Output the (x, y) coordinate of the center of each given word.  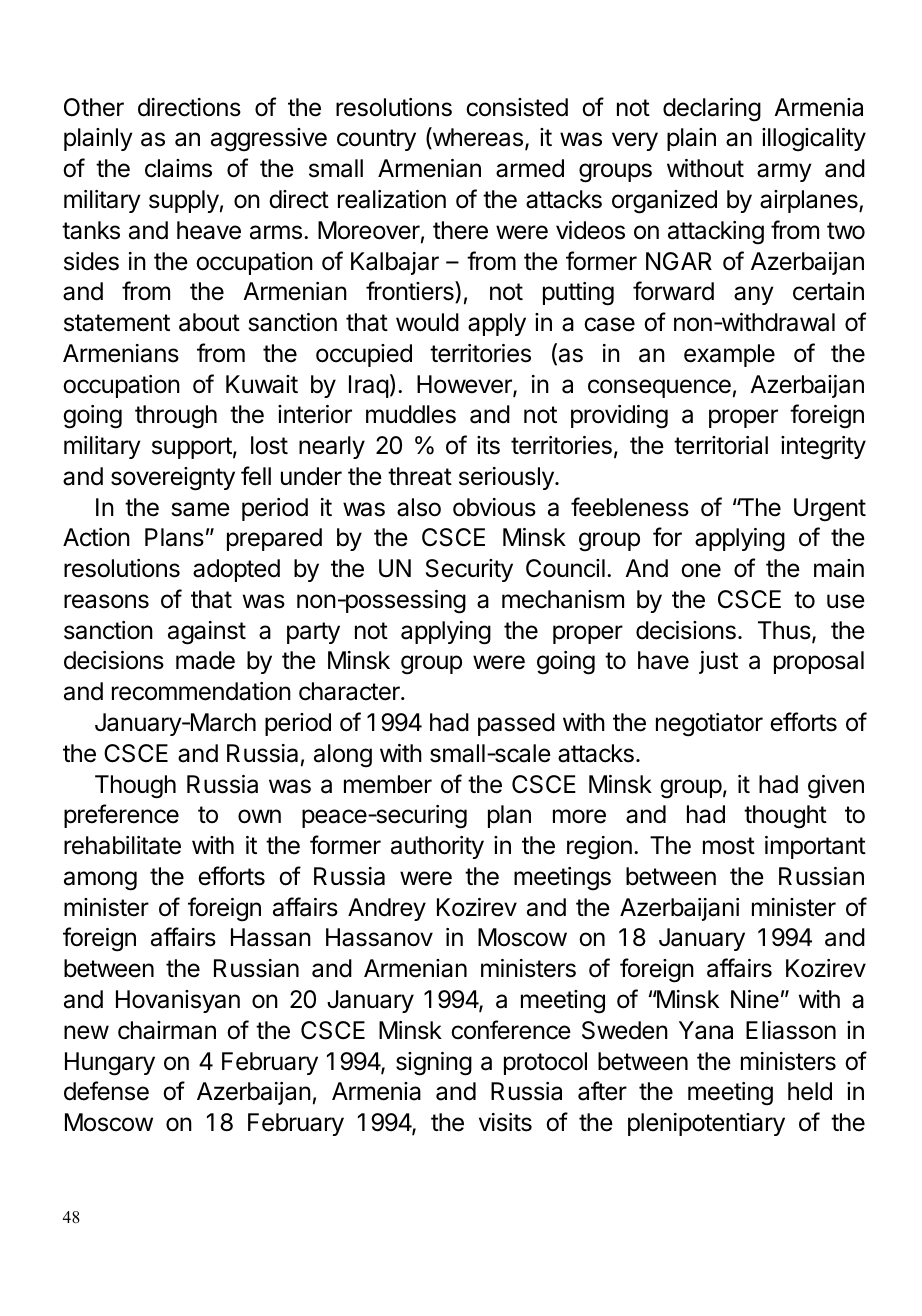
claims (178, 168)
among (100, 881)
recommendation (201, 691)
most (729, 846)
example (729, 355)
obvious (494, 507)
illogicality (814, 140)
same (201, 509)
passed (516, 724)
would (427, 322)
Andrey (387, 909)
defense (106, 1091)
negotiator (709, 725)
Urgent (830, 510)
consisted (517, 107)
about (209, 322)
